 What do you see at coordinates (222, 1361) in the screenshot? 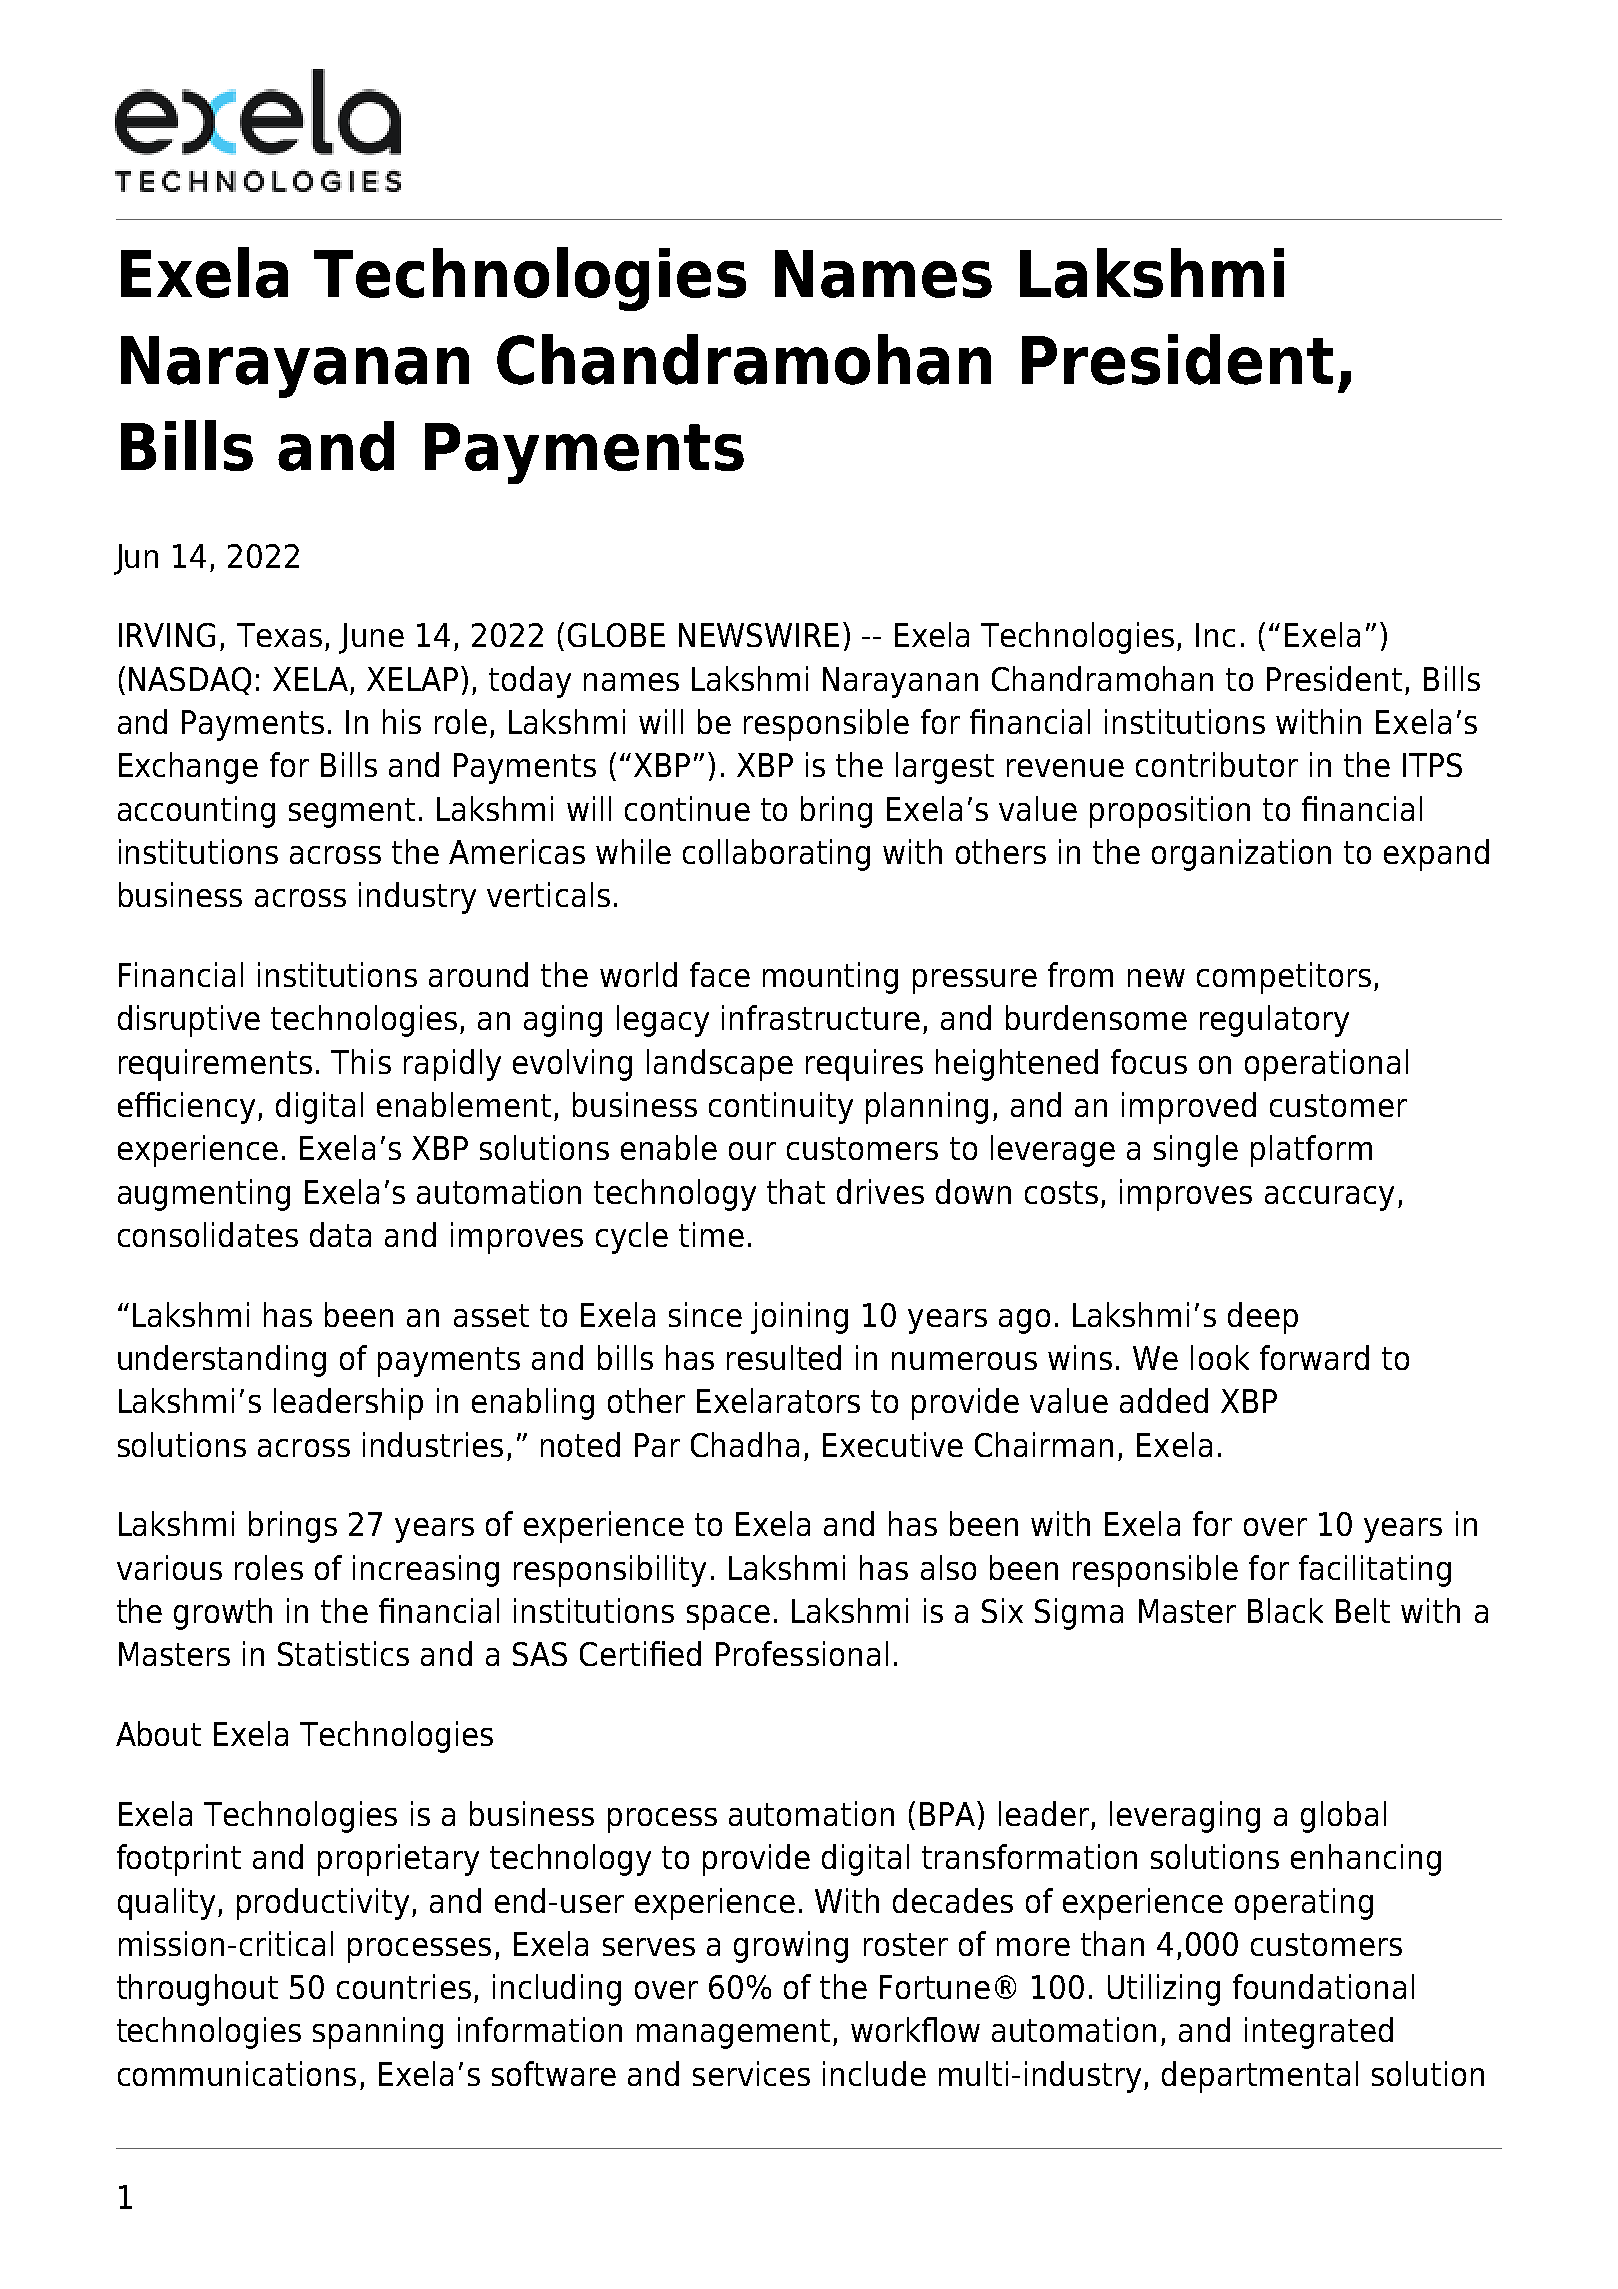
I see `understanding` at bounding box center [222, 1361].
